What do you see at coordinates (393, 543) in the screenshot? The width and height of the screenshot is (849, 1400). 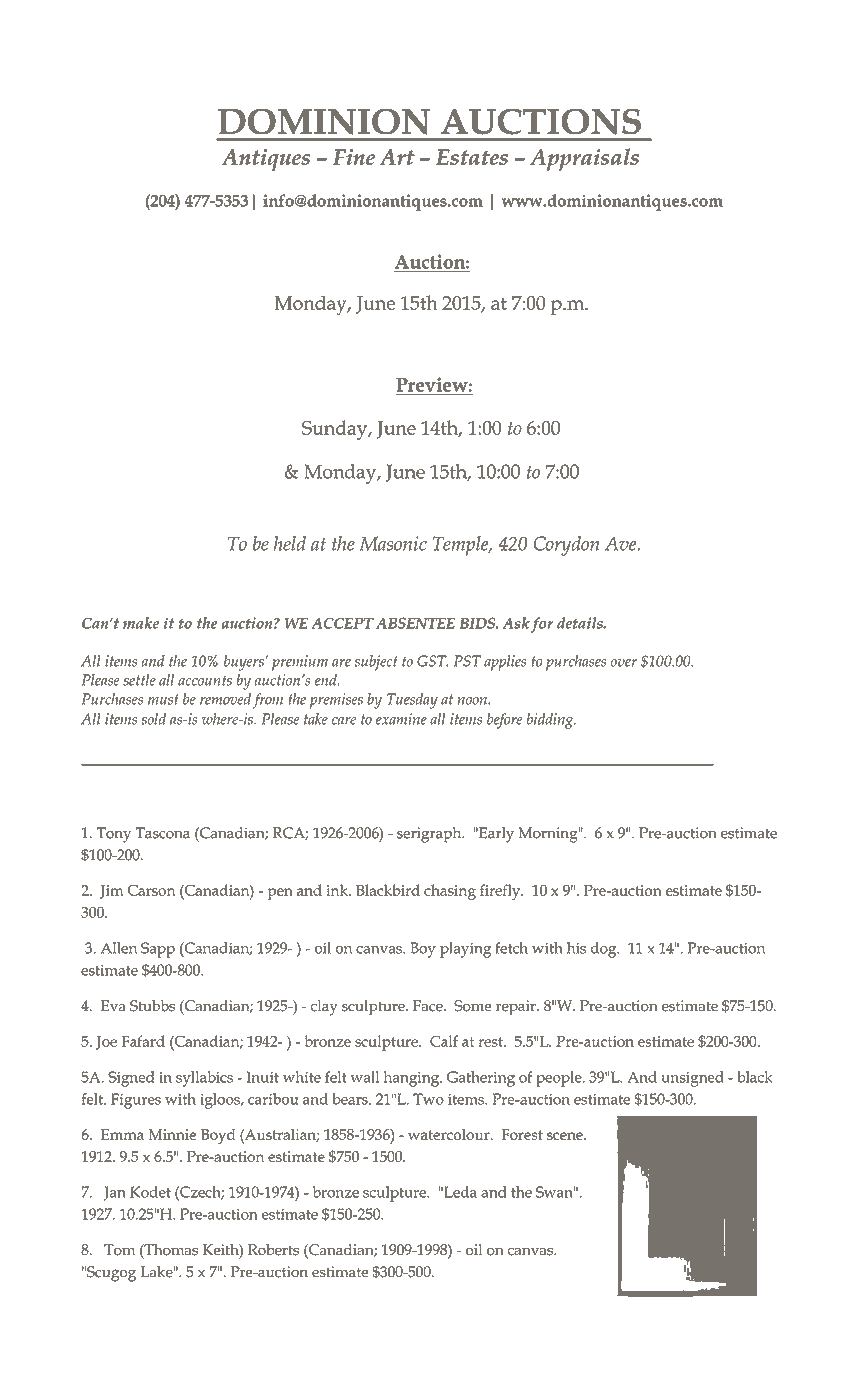 I see `Masonic` at bounding box center [393, 543].
